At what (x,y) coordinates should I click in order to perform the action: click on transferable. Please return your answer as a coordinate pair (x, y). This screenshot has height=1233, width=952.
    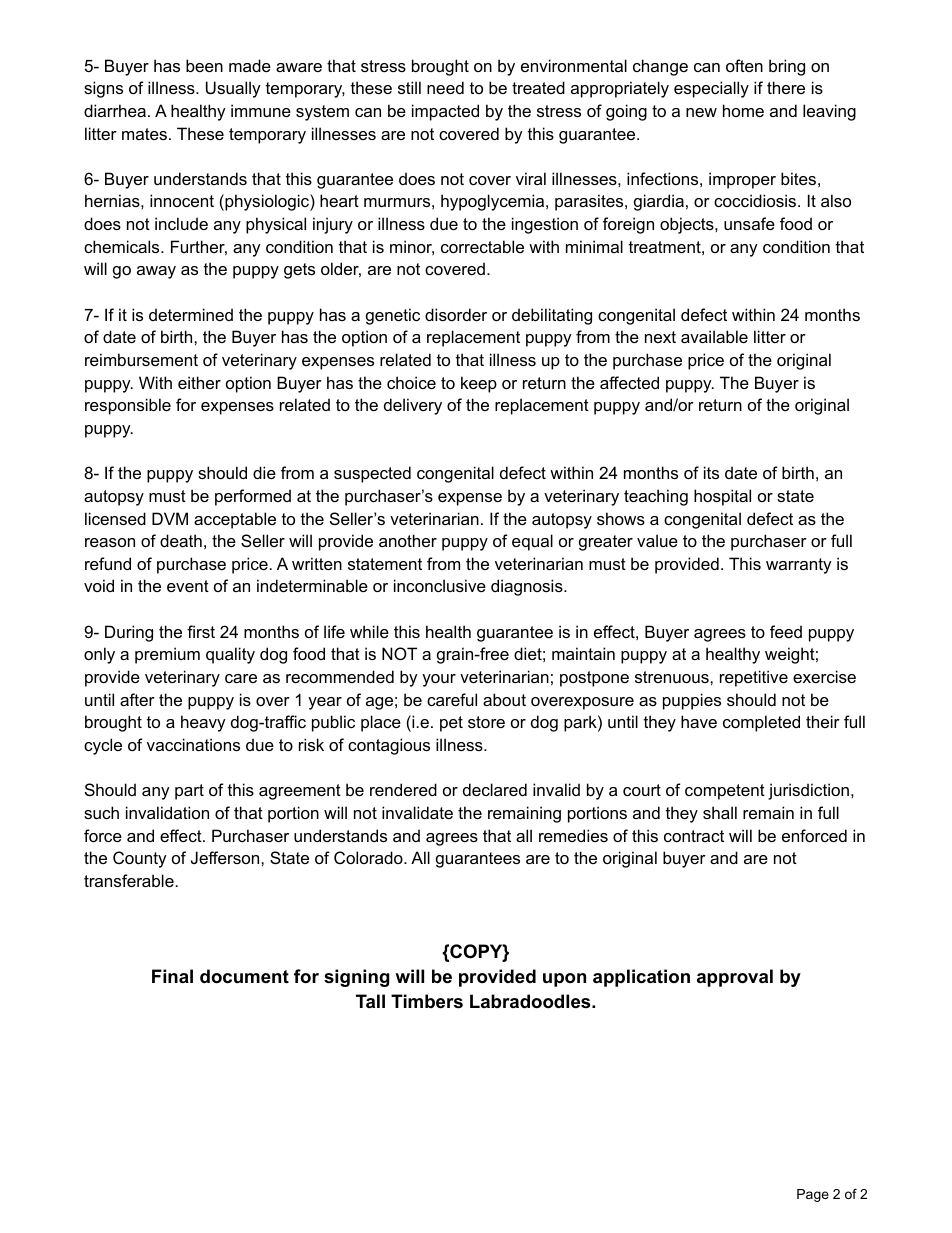
    Looking at the image, I should click on (129, 880).
